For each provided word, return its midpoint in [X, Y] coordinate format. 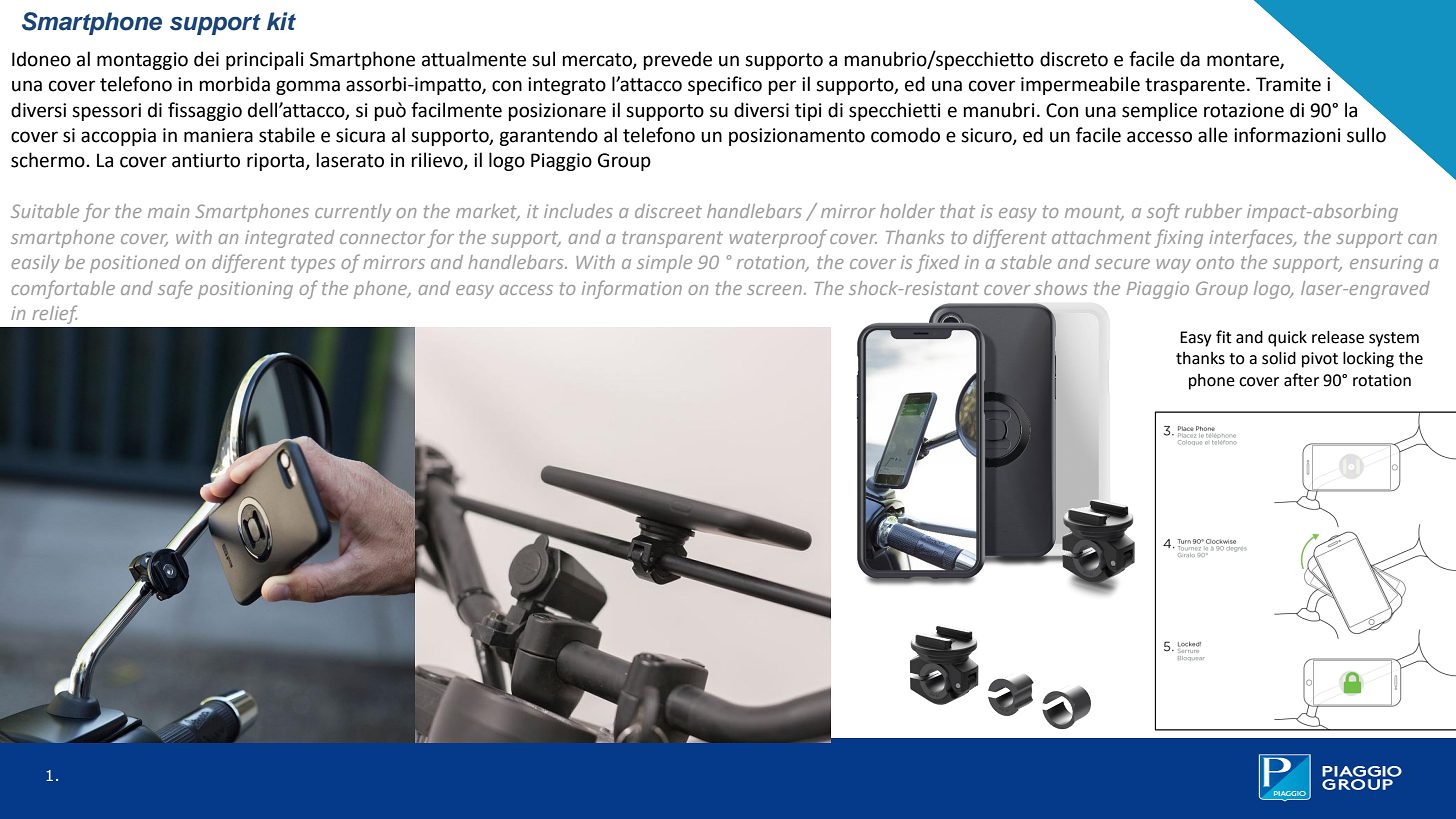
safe [175, 289]
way [1174, 266]
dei [206, 59]
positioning [245, 290]
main [168, 211]
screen [774, 290]
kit [281, 21]
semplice [1159, 111]
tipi [808, 112]
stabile [287, 135]
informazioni [1287, 135]
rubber [1213, 211]
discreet [668, 211]
